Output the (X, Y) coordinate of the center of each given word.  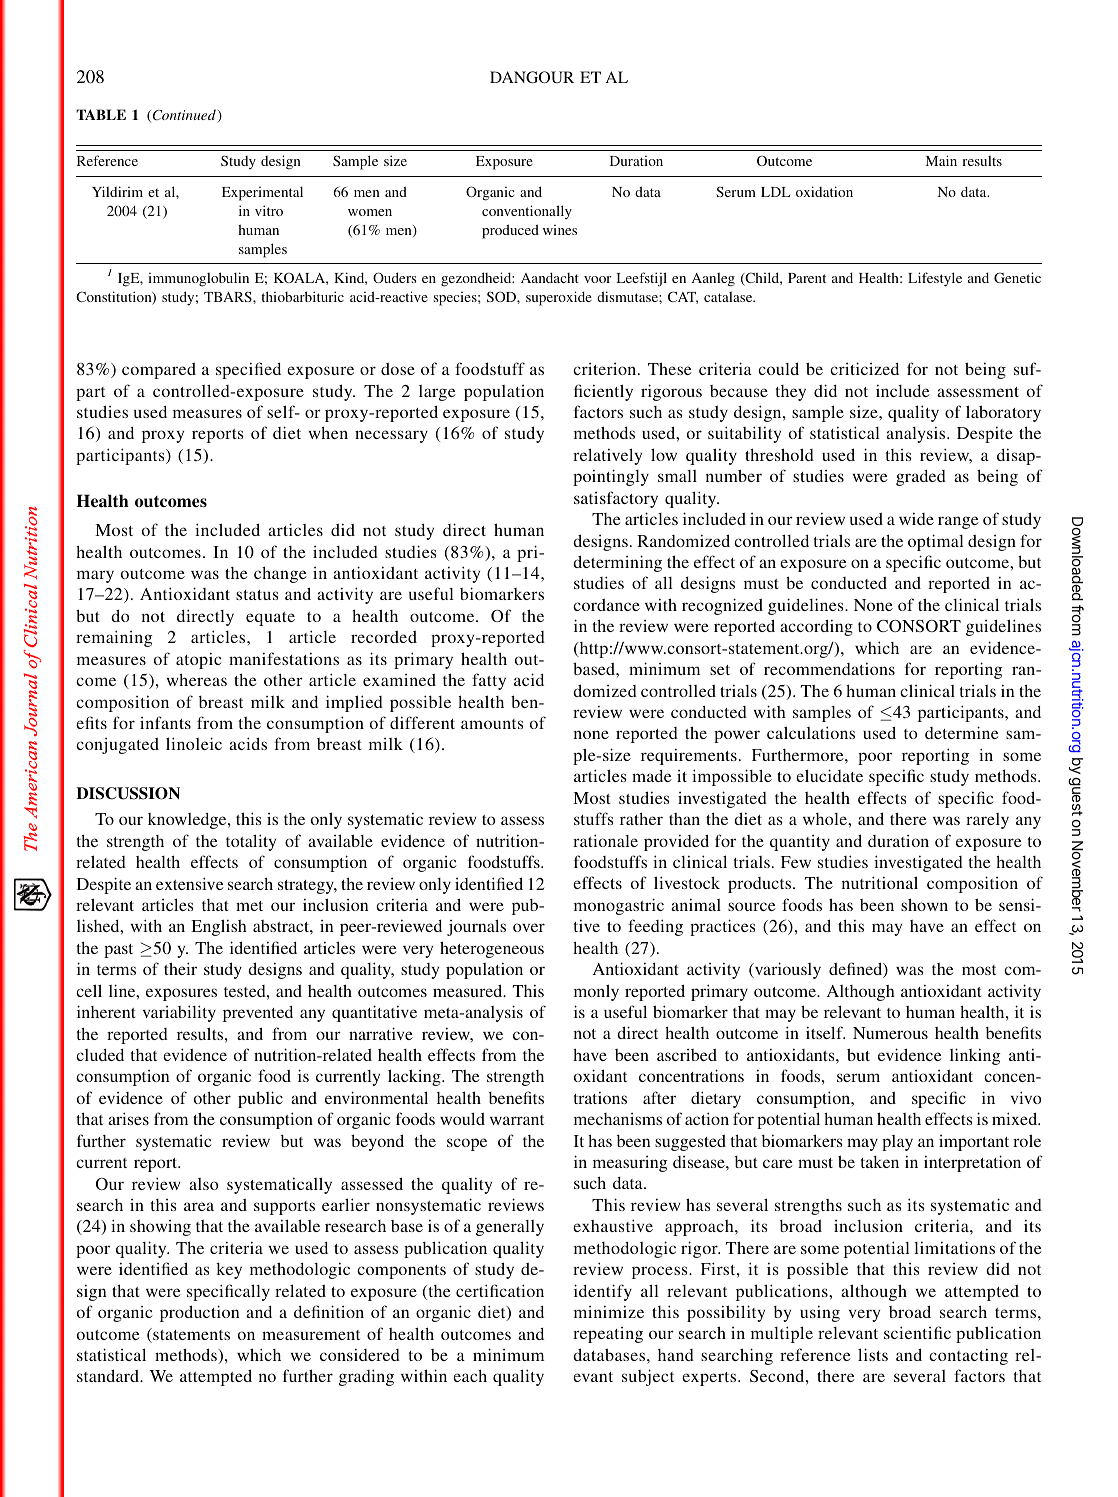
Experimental (262, 193)
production (199, 1313)
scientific (917, 1332)
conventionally (527, 212)
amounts (492, 724)
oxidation (824, 191)
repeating (608, 1335)
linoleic (194, 743)
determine (962, 732)
